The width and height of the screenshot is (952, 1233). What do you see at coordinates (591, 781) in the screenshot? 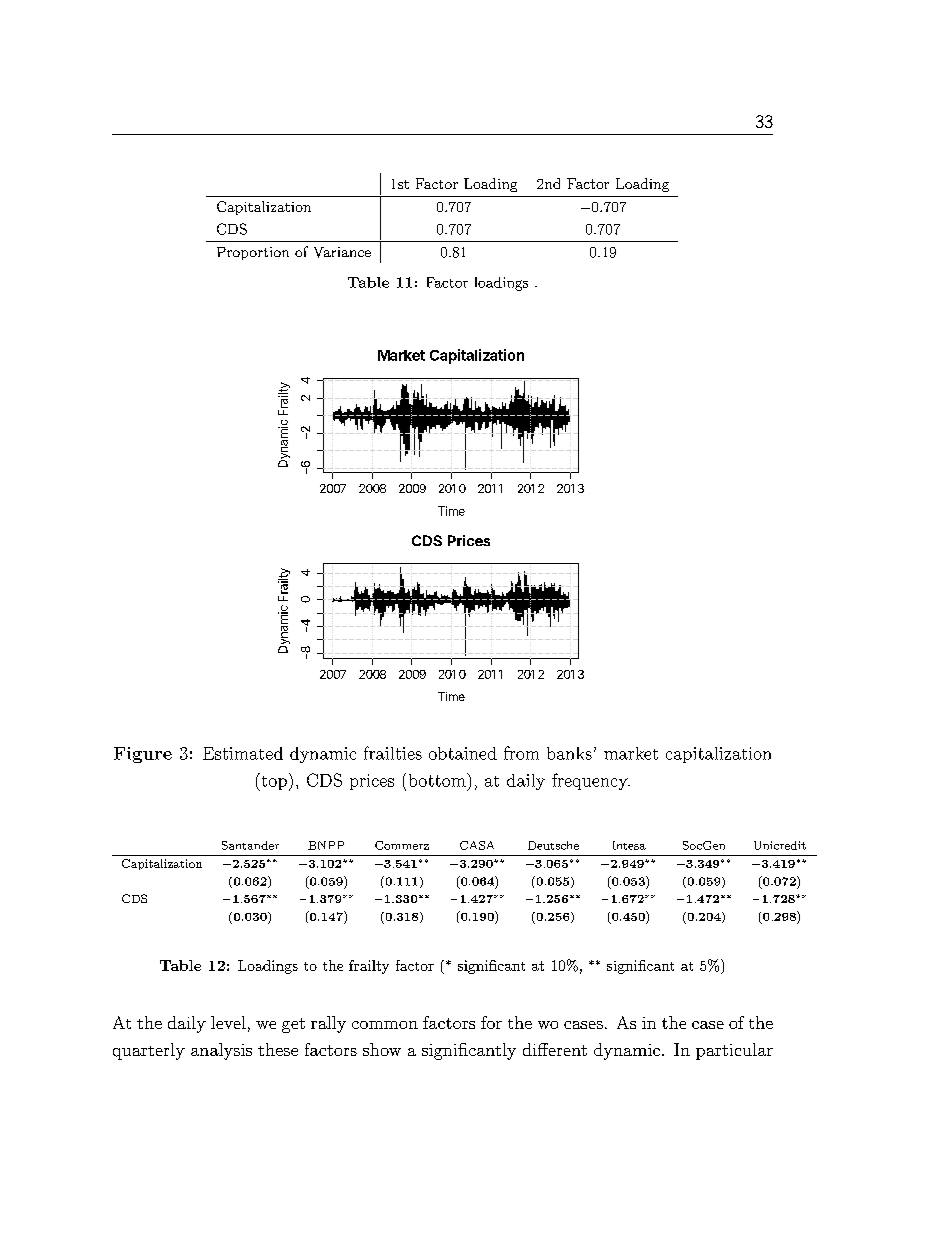
I see `frequency` at bounding box center [591, 781].
